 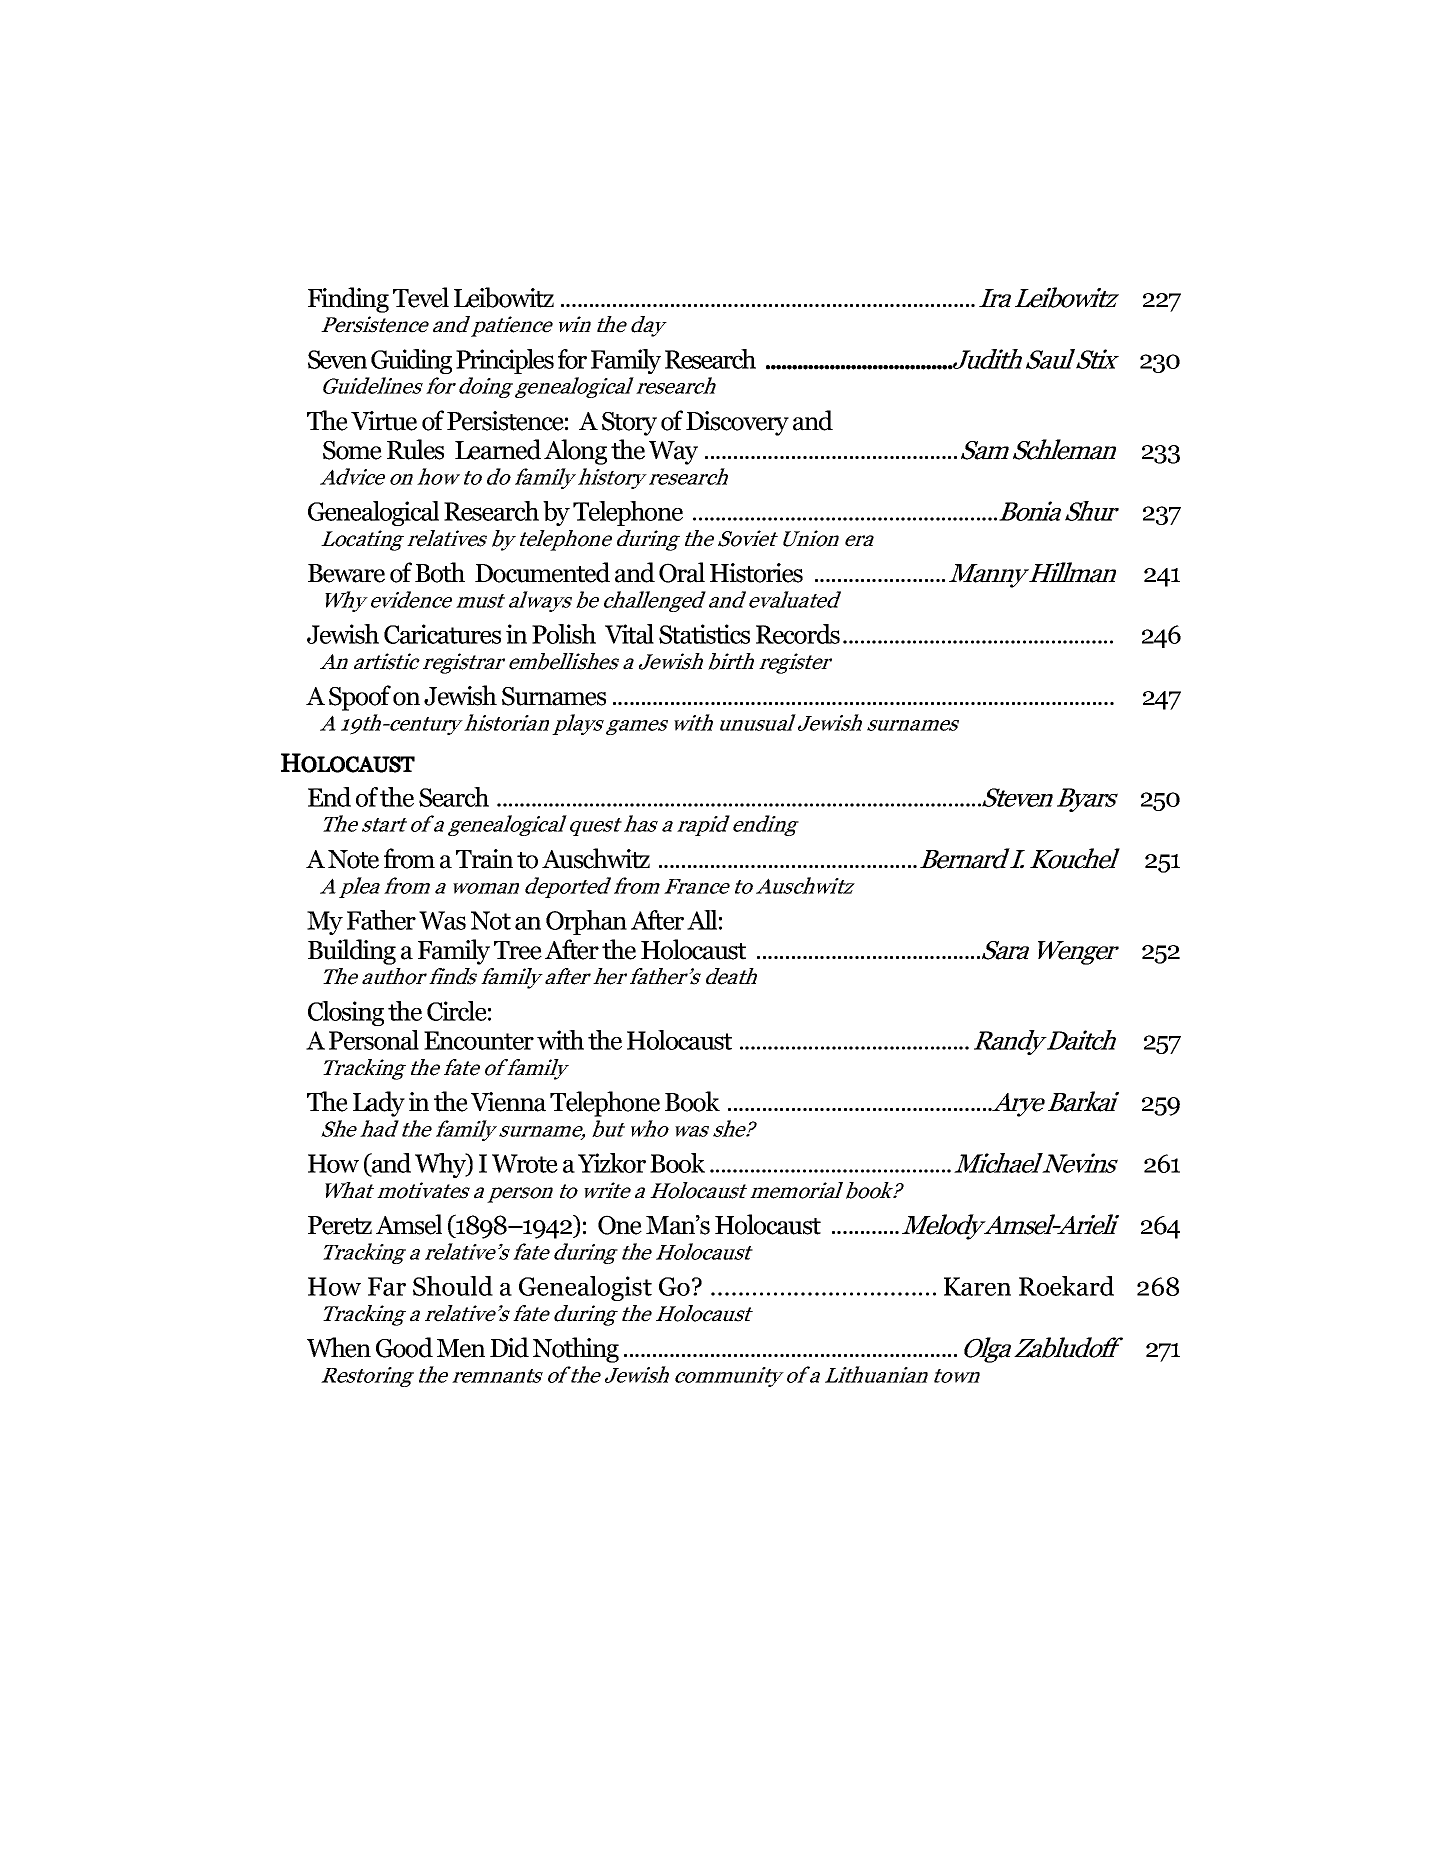 What do you see at coordinates (404, 1347) in the screenshot?
I see `Good` at bounding box center [404, 1347].
